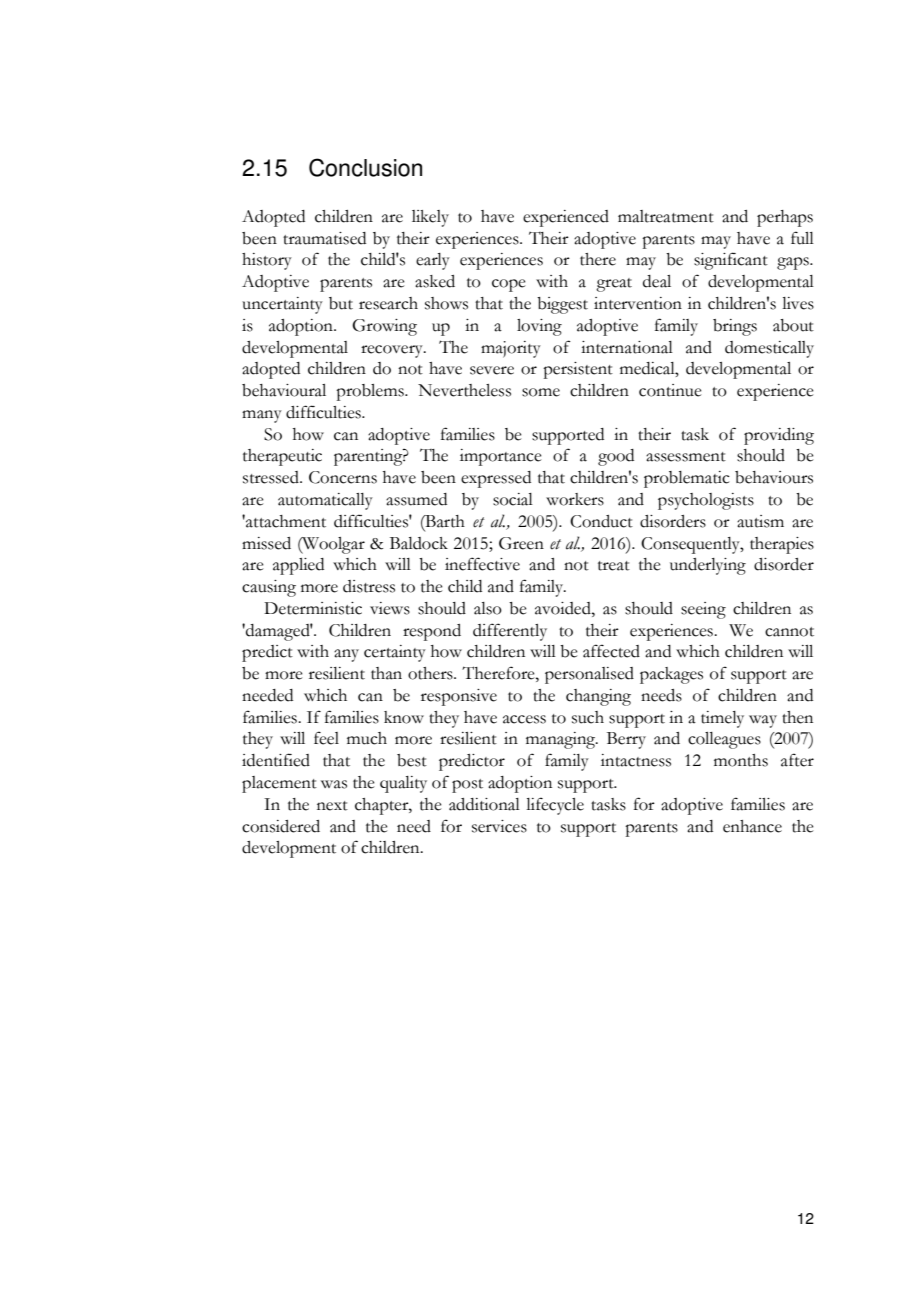  Describe the element at coordinates (332, 806) in the screenshot. I see `next` at that location.
